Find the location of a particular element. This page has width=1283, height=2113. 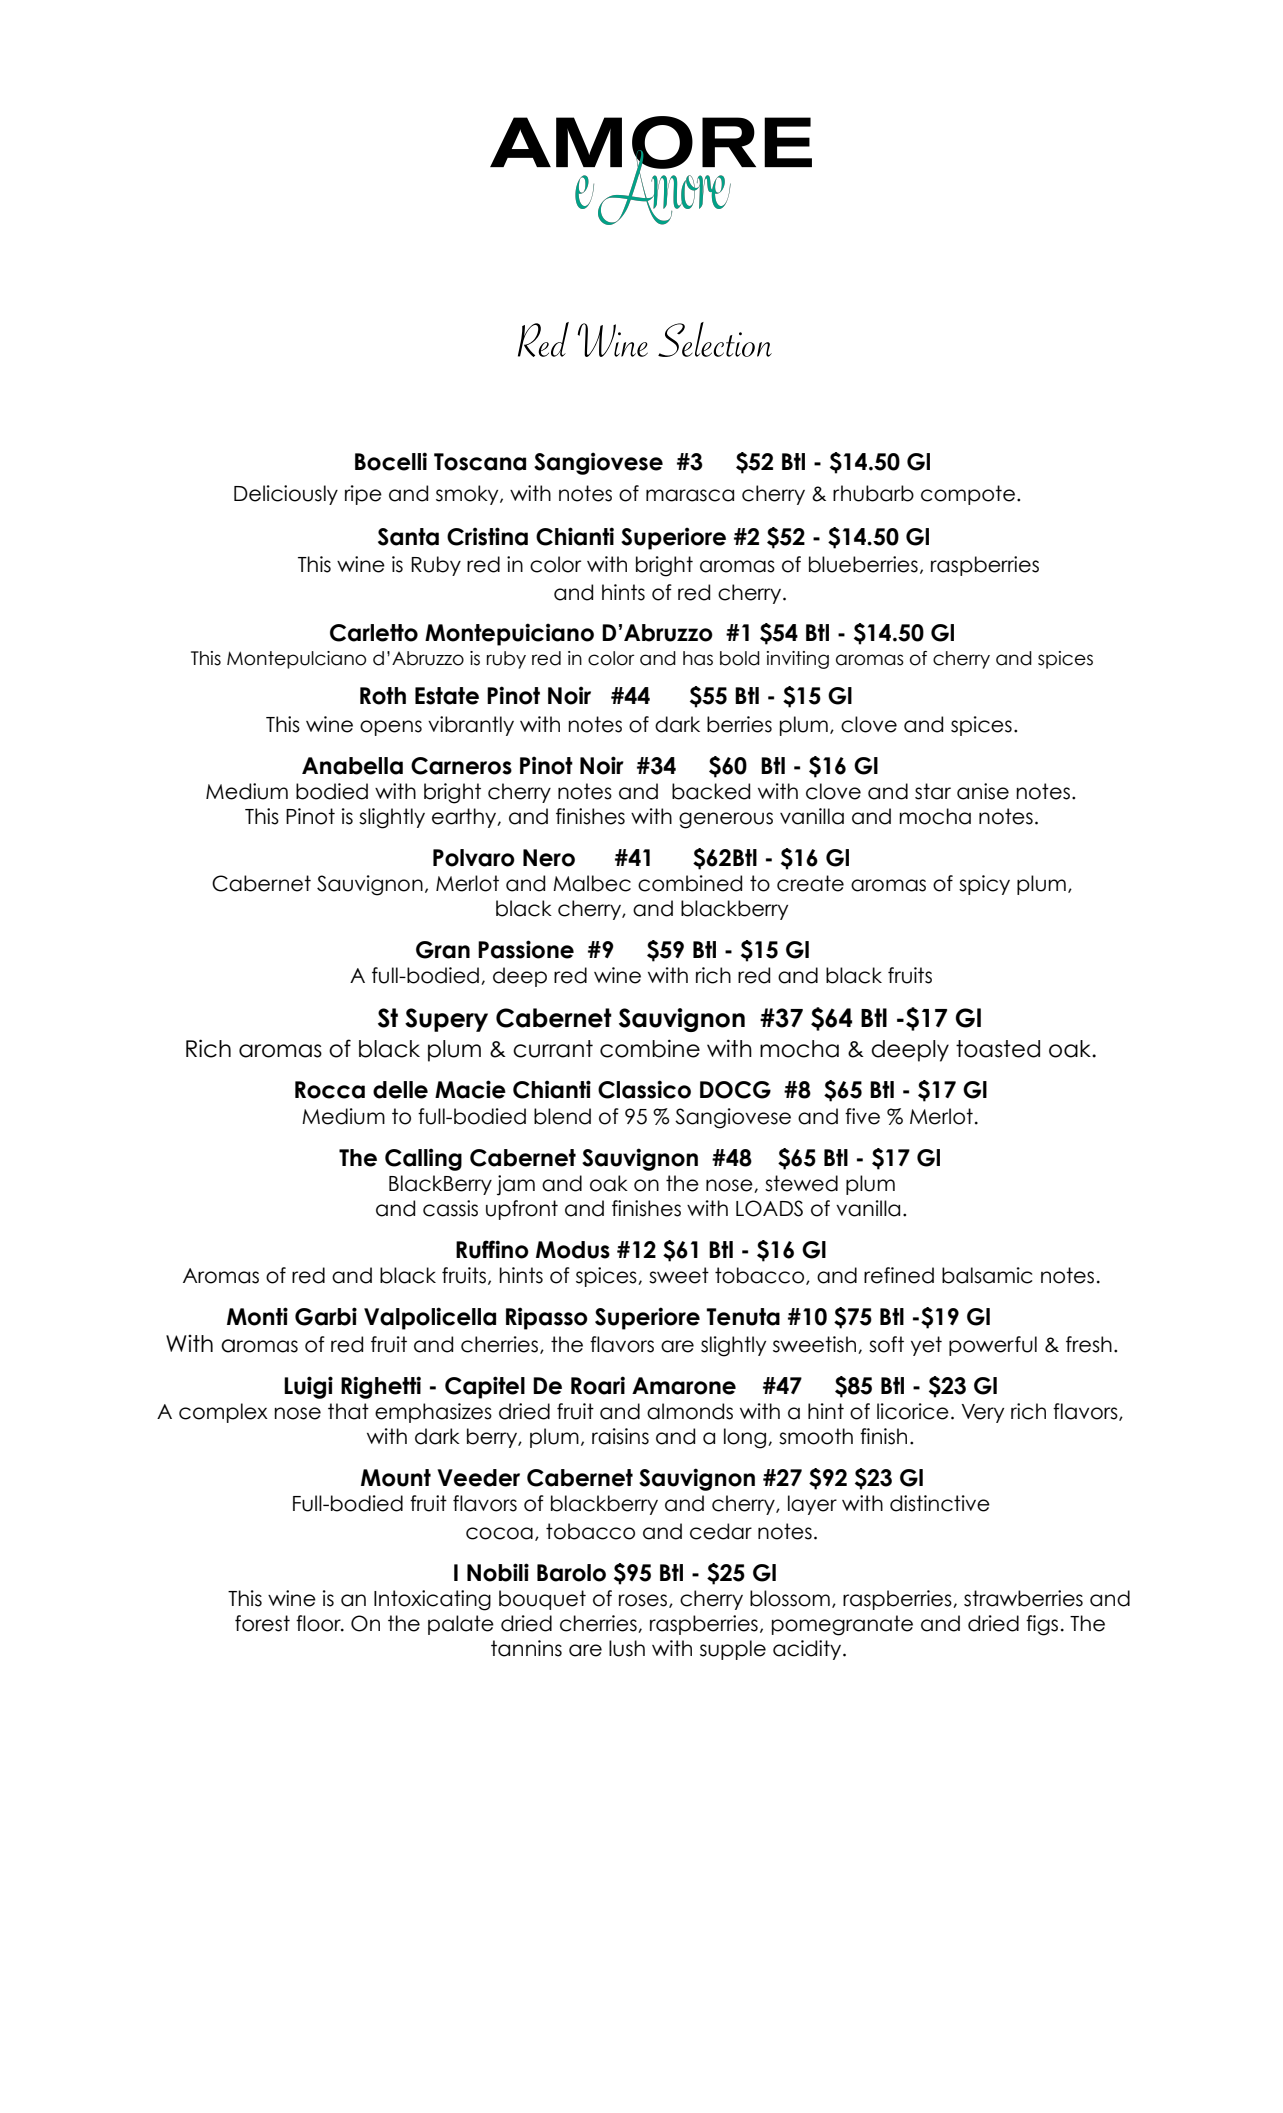

toasted is located at coordinates (998, 1049).
